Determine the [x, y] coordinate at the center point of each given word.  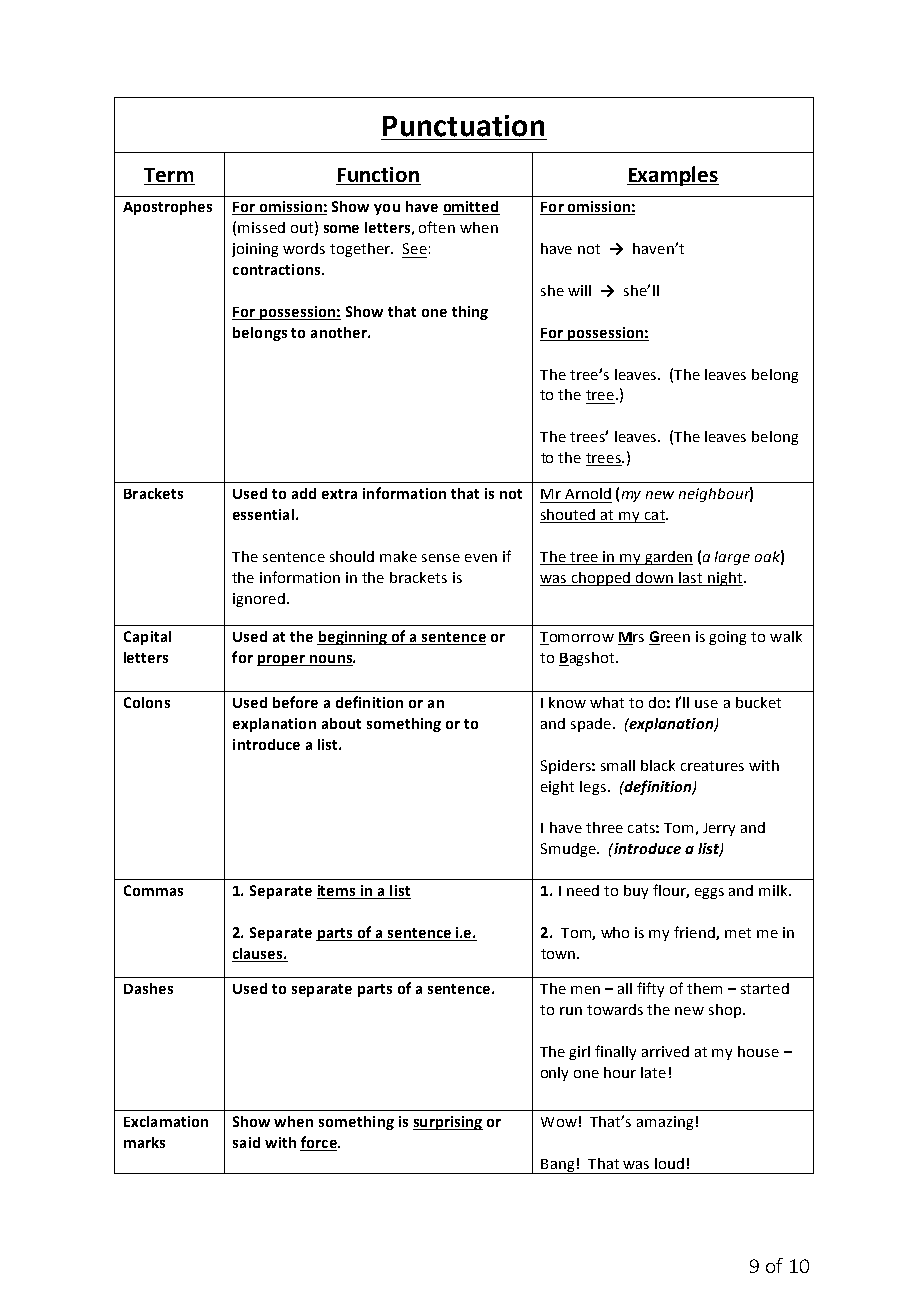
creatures [712, 766]
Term [169, 176]
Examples [673, 176]
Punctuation [463, 126]
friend [695, 933]
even [481, 558]
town [559, 954]
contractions [278, 269]
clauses [259, 953]
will [579, 290]
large [732, 558]
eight [557, 788]
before [295, 702]
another [340, 332]
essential [263, 514]
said [246, 1142]
